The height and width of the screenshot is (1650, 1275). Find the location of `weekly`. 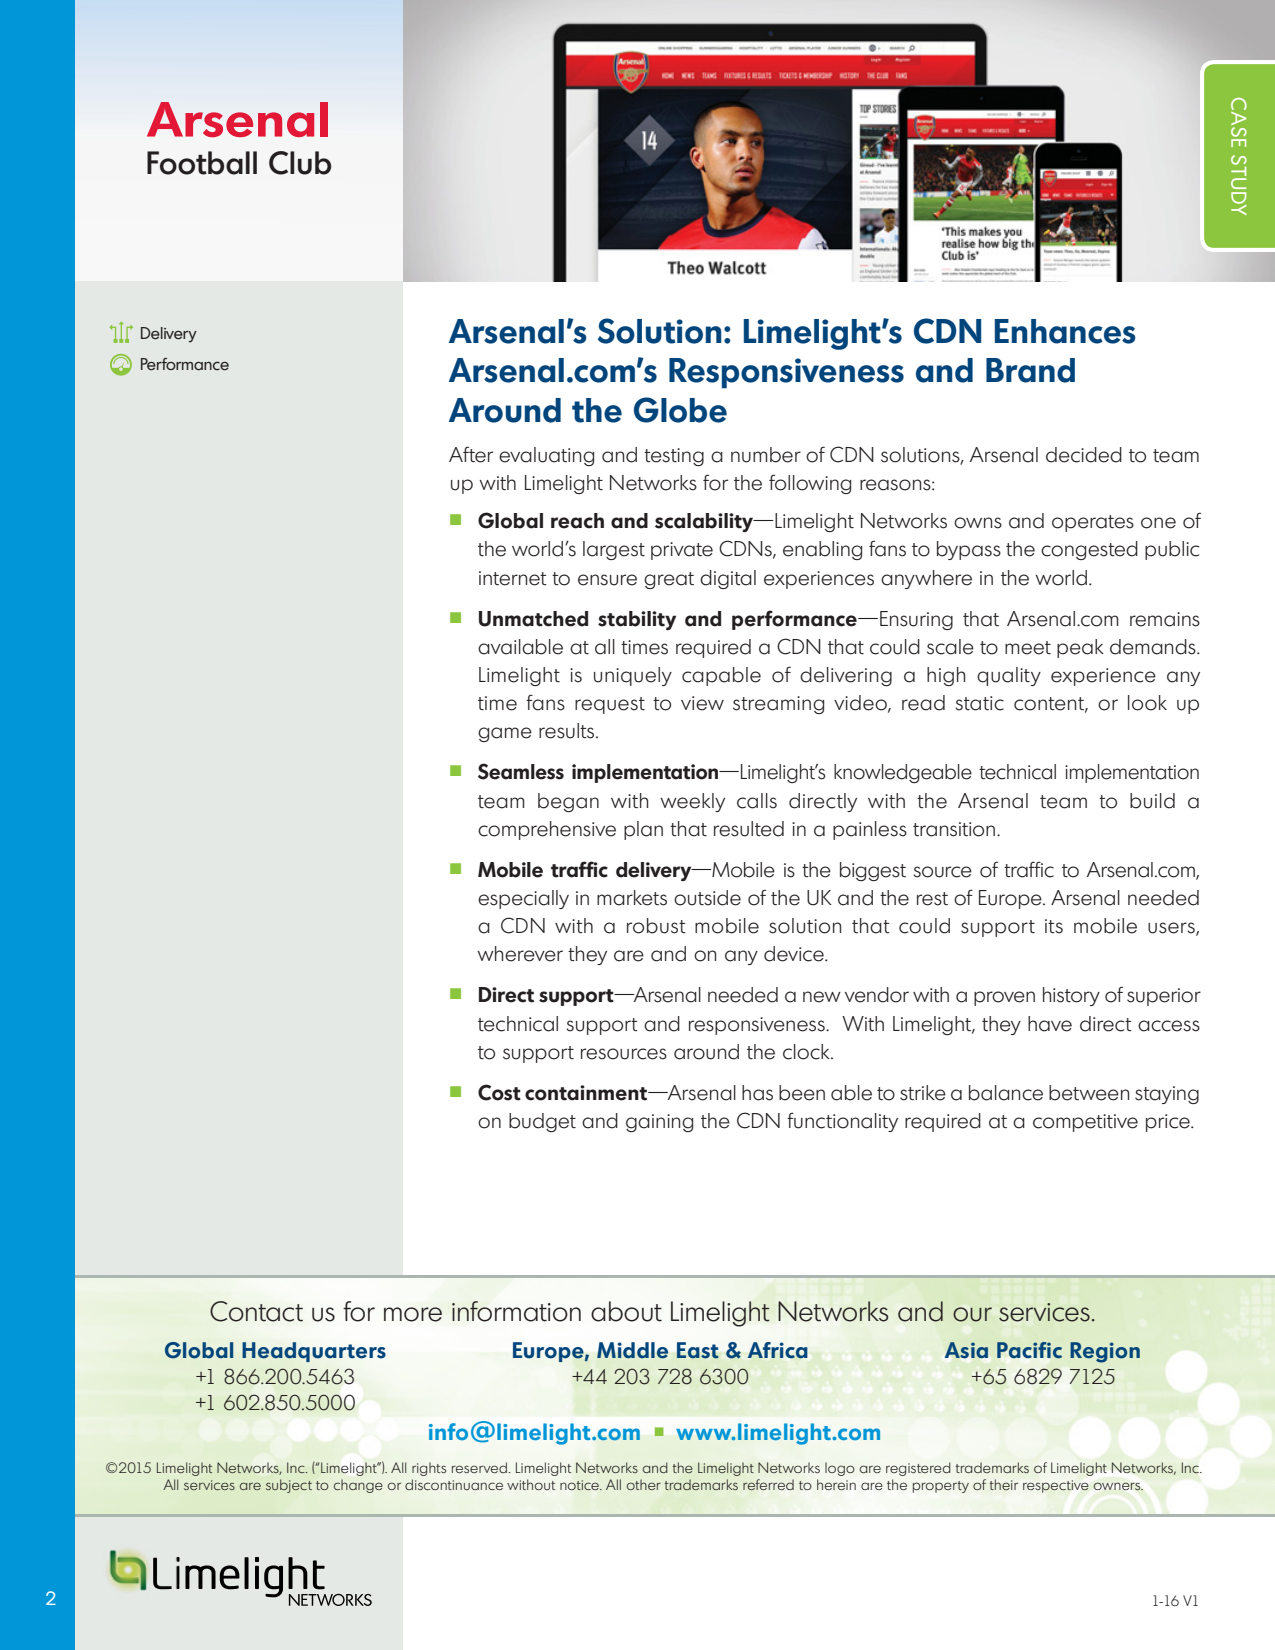

weekly is located at coordinates (692, 802).
